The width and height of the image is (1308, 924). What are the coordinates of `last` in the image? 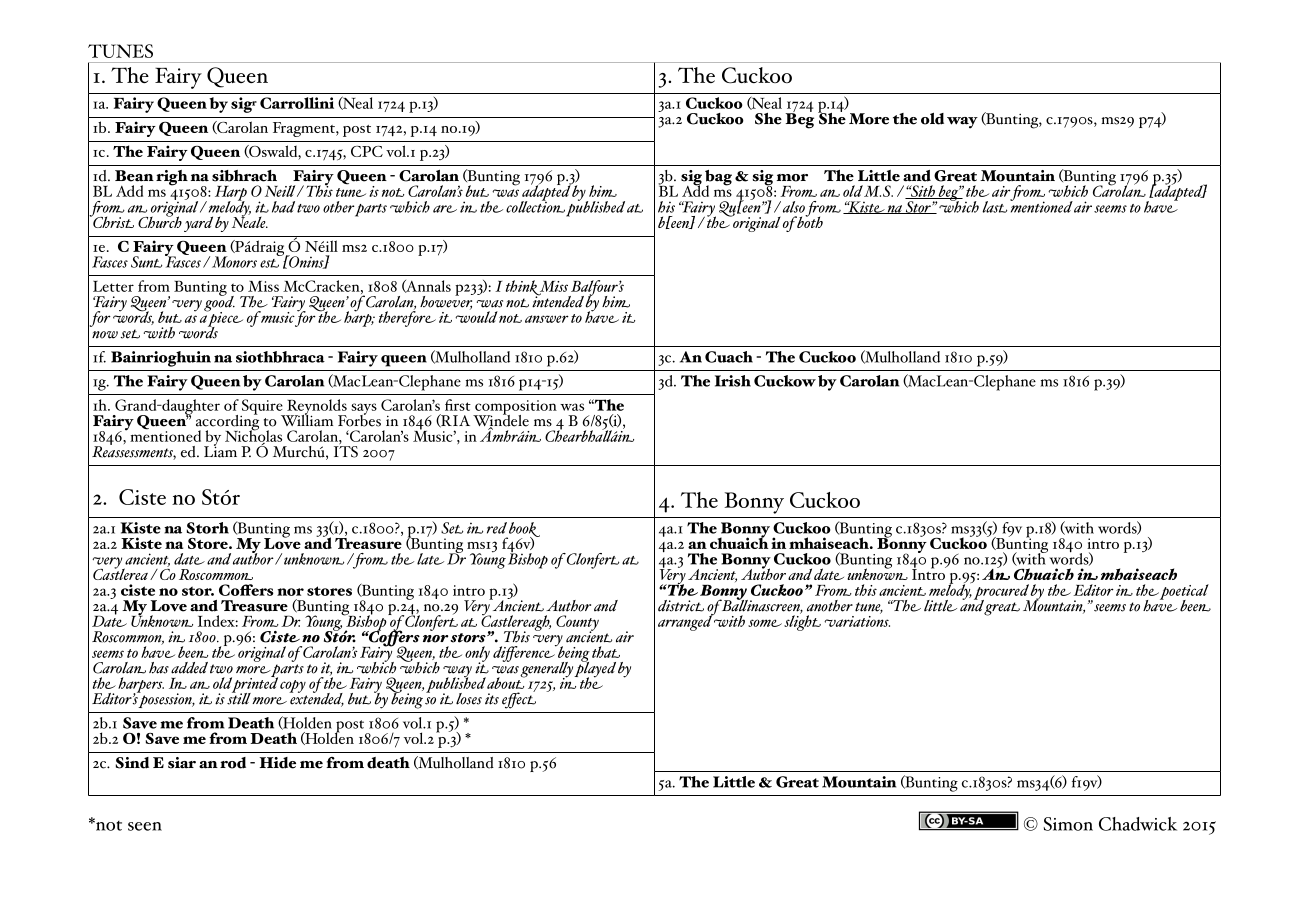 It's located at (994, 207).
